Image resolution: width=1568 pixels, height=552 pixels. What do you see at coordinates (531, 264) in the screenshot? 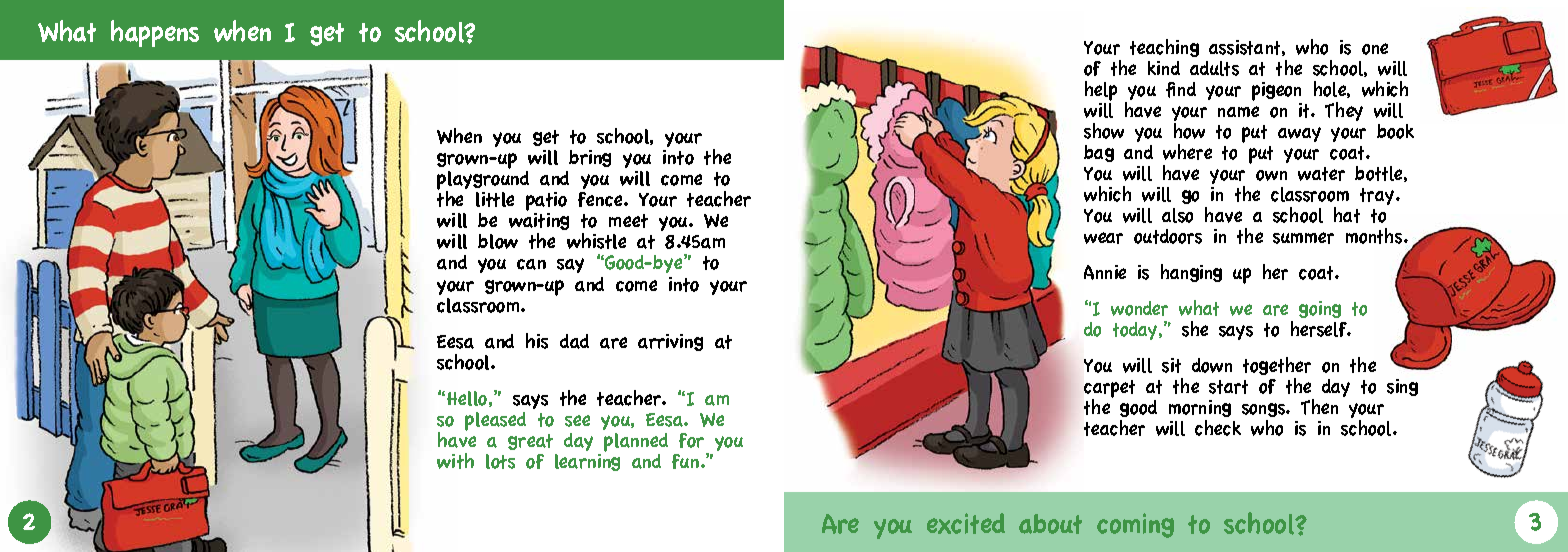
I see `can` at bounding box center [531, 264].
